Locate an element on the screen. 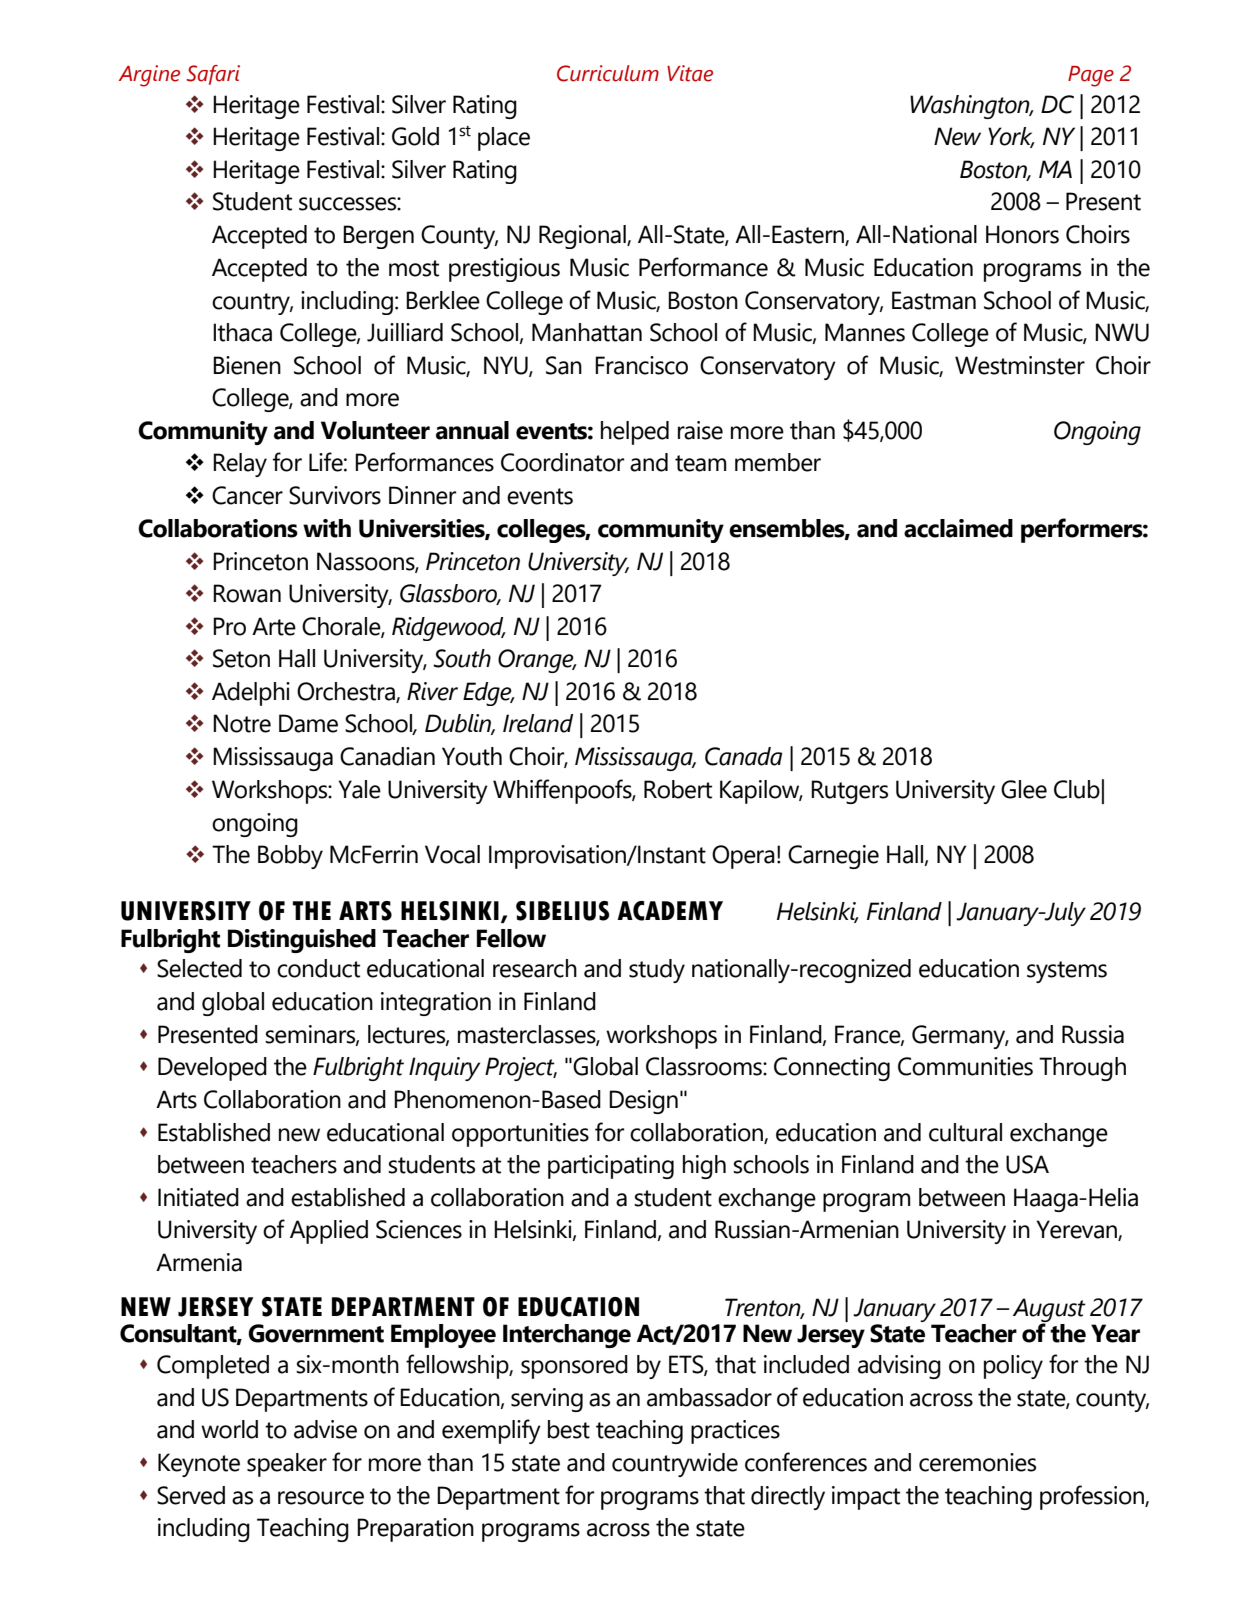  Bienen is located at coordinates (247, 365).
